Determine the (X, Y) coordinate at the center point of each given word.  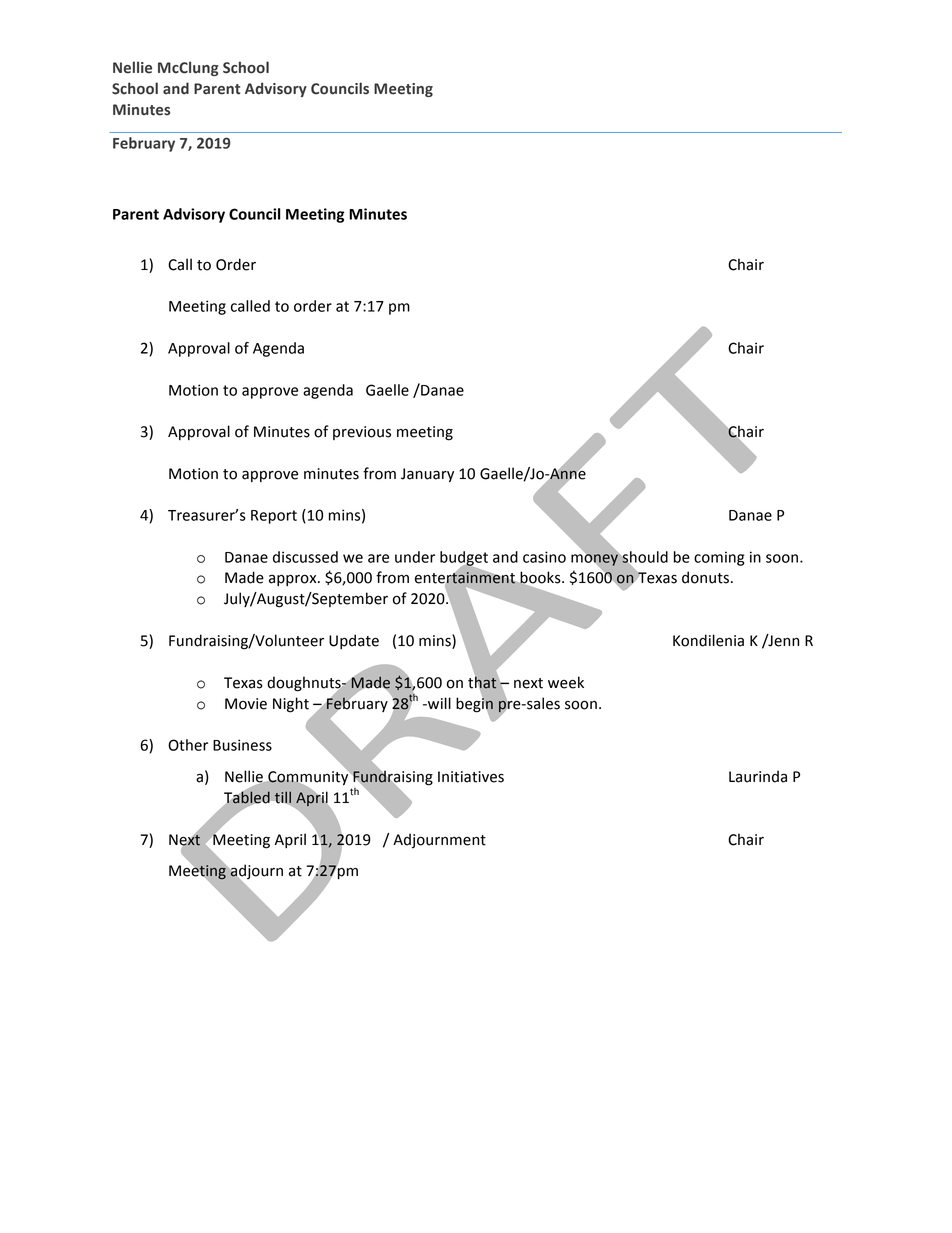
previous (362, 433)
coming (719, 558)
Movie (246, 704)
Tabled (247, 797)
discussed (305, 557)
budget (464, 559)
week (566, 682)
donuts (705, 577)
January (427, 475)
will (438, 703)
